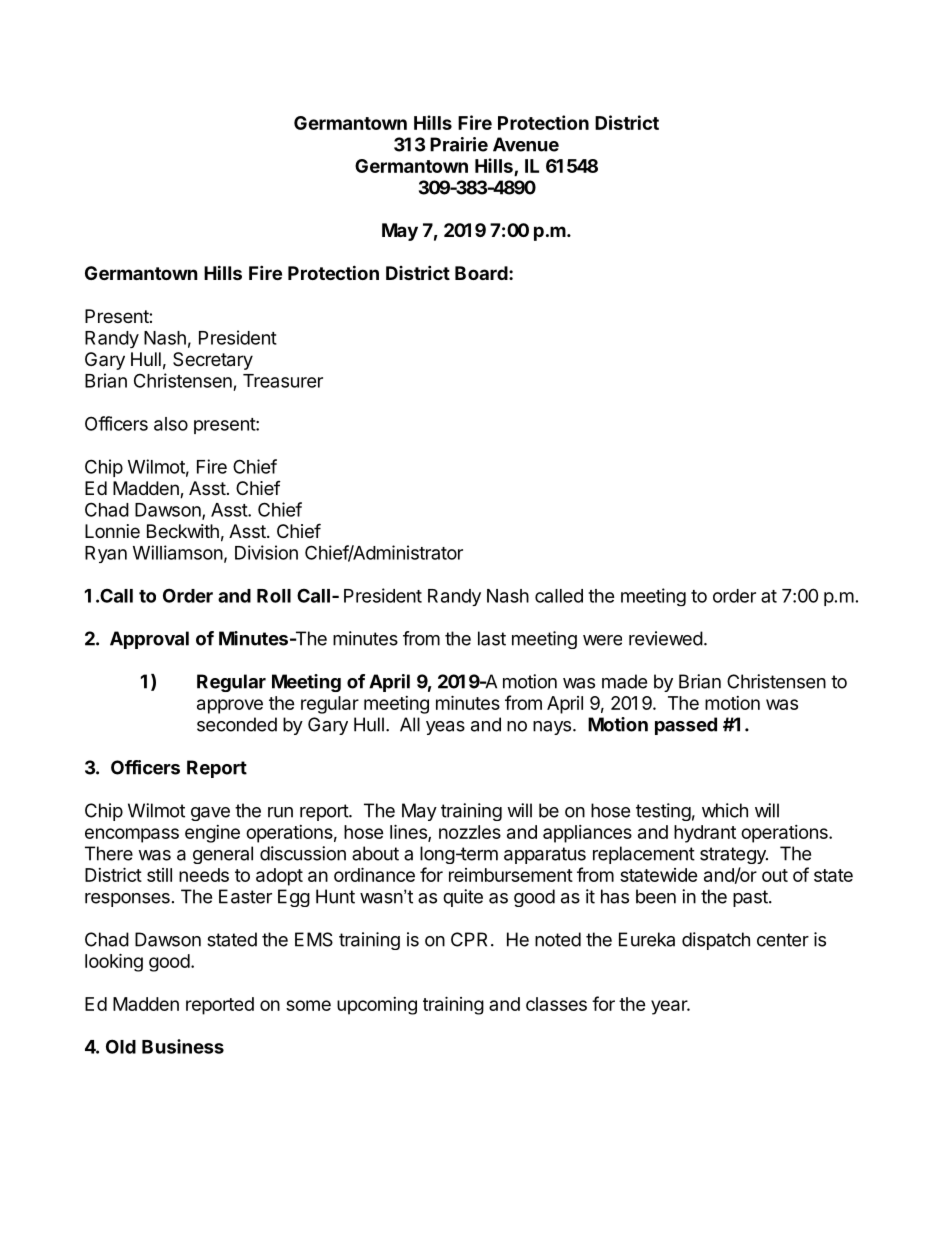 This screenshot has height=1233, width=952. Describe the element at coordinates (459, 144) in the screenshot. I see `Prairie` at that location.
